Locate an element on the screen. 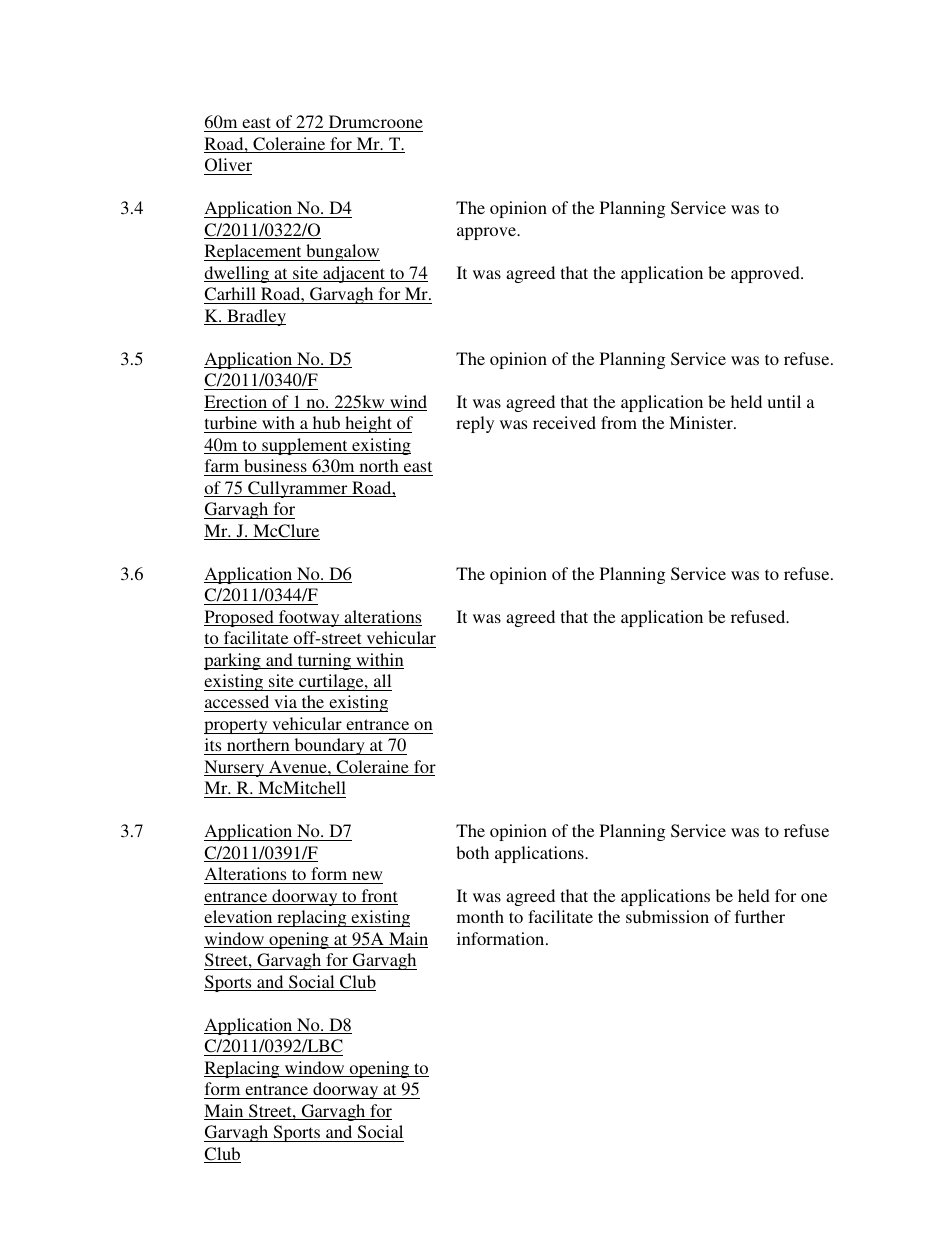 Image resolution: width=952 pixels, height=1233 pixels. month is located at coordinates (480, 916).
